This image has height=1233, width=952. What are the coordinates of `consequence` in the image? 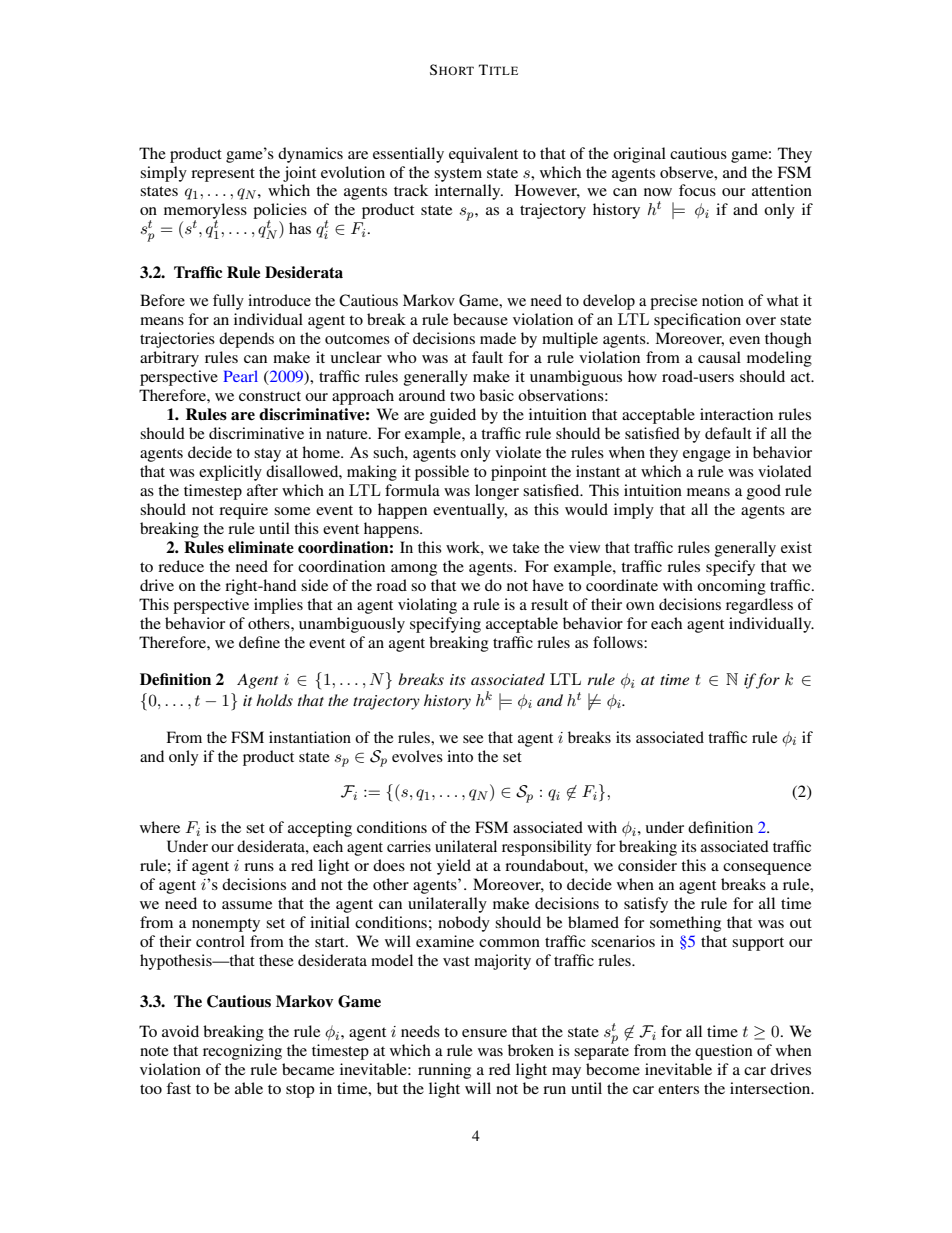 It's located at (767, 869).
